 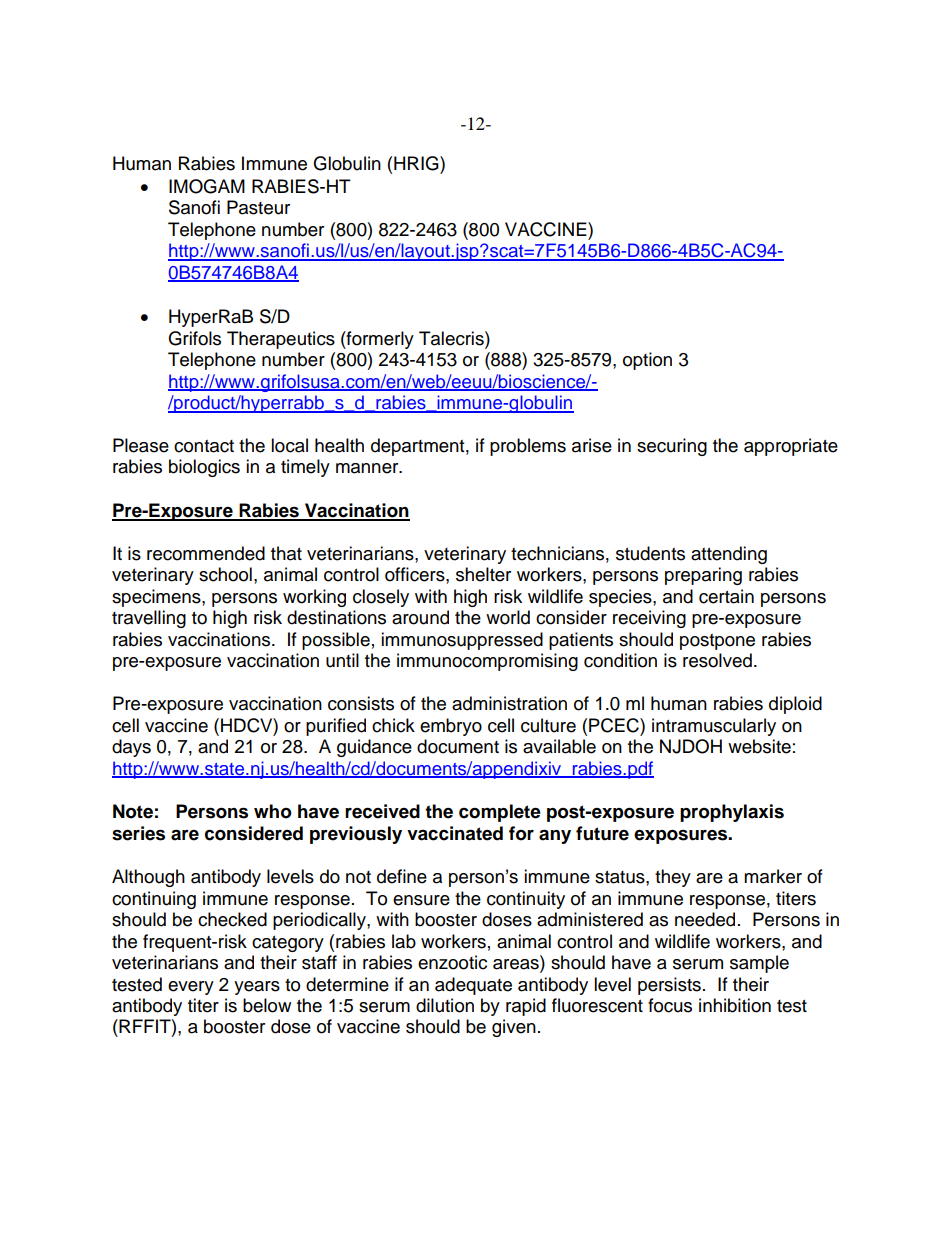 I want to click on Therapeutics, so click(x=281, y=340).
